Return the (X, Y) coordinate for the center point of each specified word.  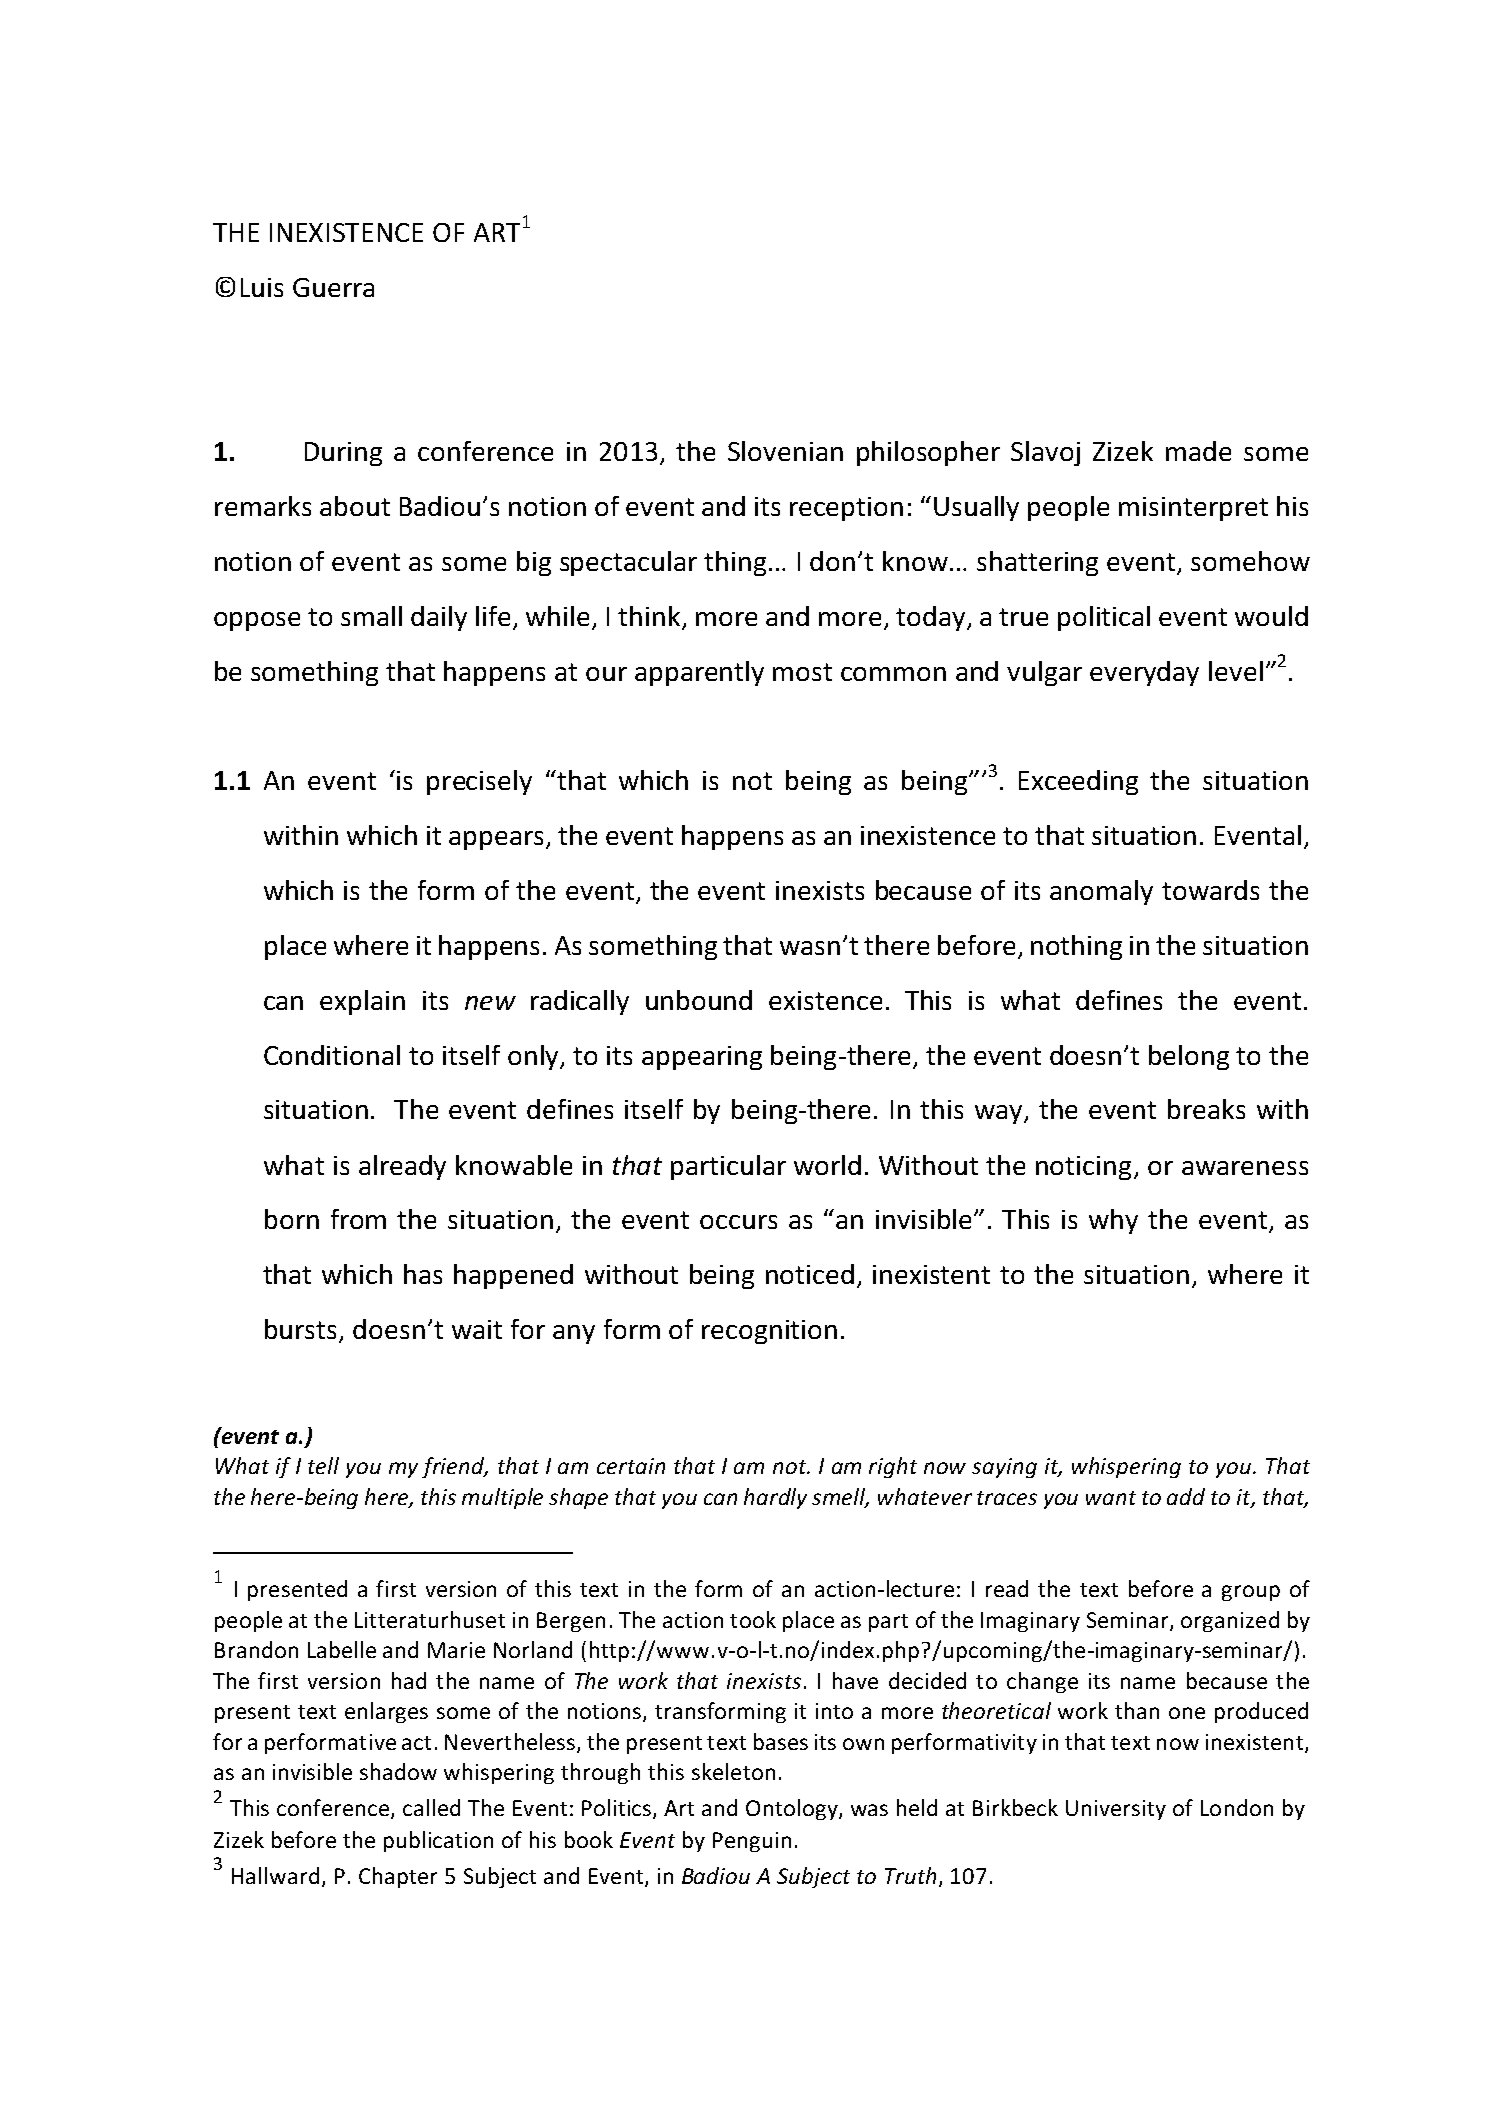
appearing (702, 1058)
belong (1189, 1057)
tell (323, 1465)
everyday (1144, 673)
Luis (262, 287)
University (1116, 1810)
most (802, 672)
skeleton (733, 1771)
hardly (775, 1498)
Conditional (332, 1055)
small (371, 616)
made (1198, 451)
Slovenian (785, 451)
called (431, 1807)
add (1186, 1496)
